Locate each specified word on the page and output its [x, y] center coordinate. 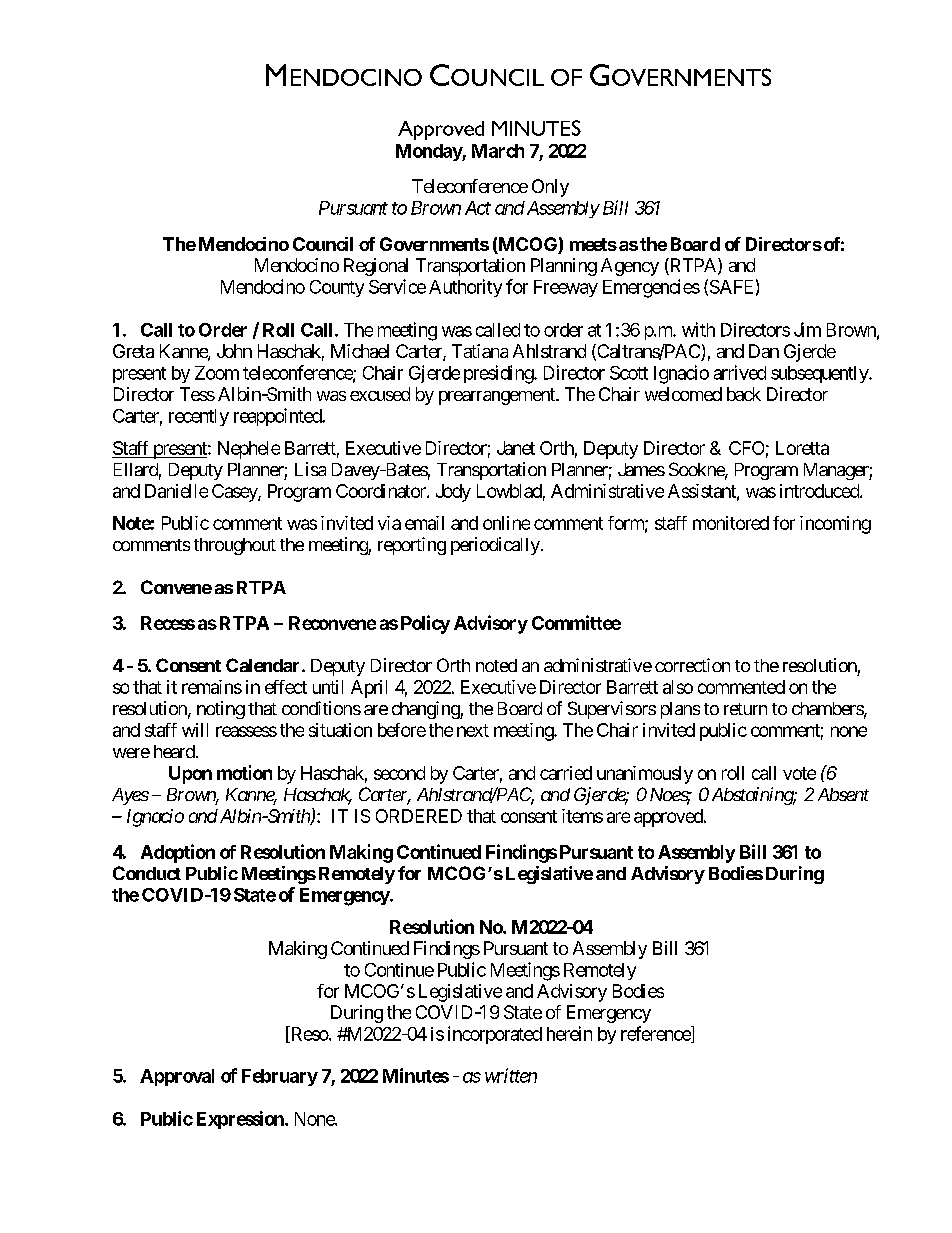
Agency [630, 267]
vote [799, 773]
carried [566, 773]
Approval [177, 1077]
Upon [190, 775]
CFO [746, 448]
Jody [453, 493]
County [337, 288]
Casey [235, 493]
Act [478, 208]
